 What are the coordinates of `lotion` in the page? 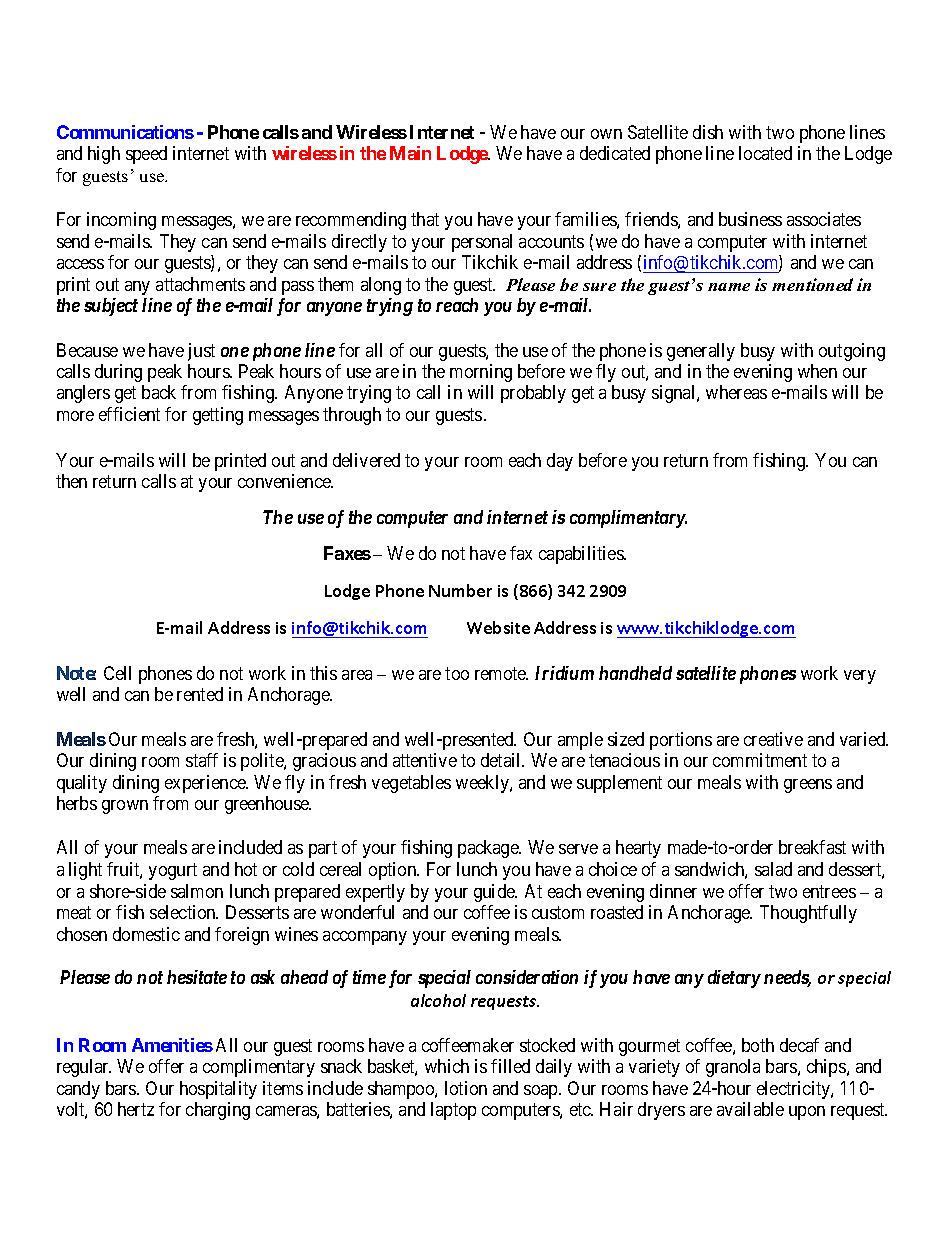 It's located at (466, 1088).
